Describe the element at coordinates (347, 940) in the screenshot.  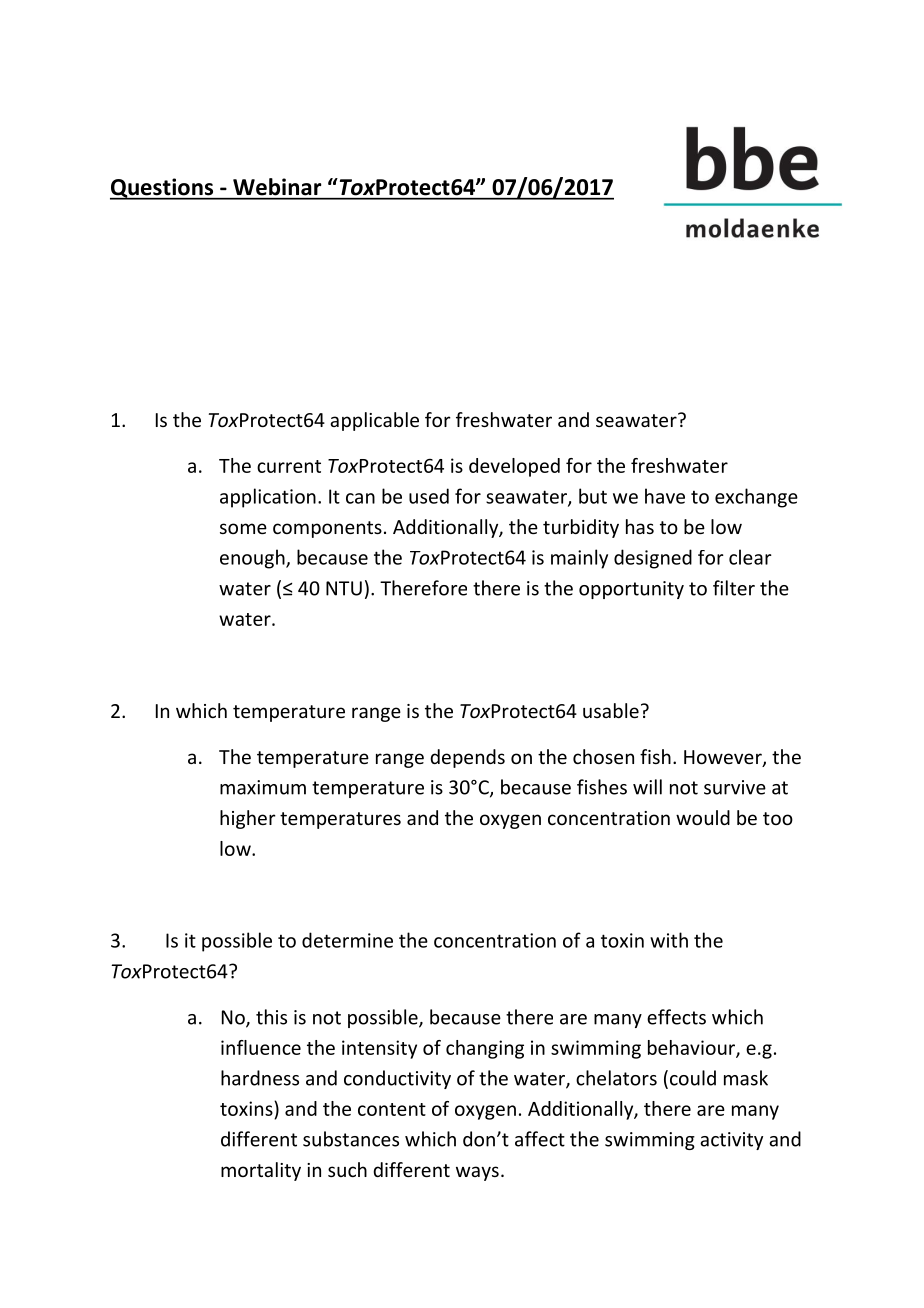
I see `determine` at that location.
